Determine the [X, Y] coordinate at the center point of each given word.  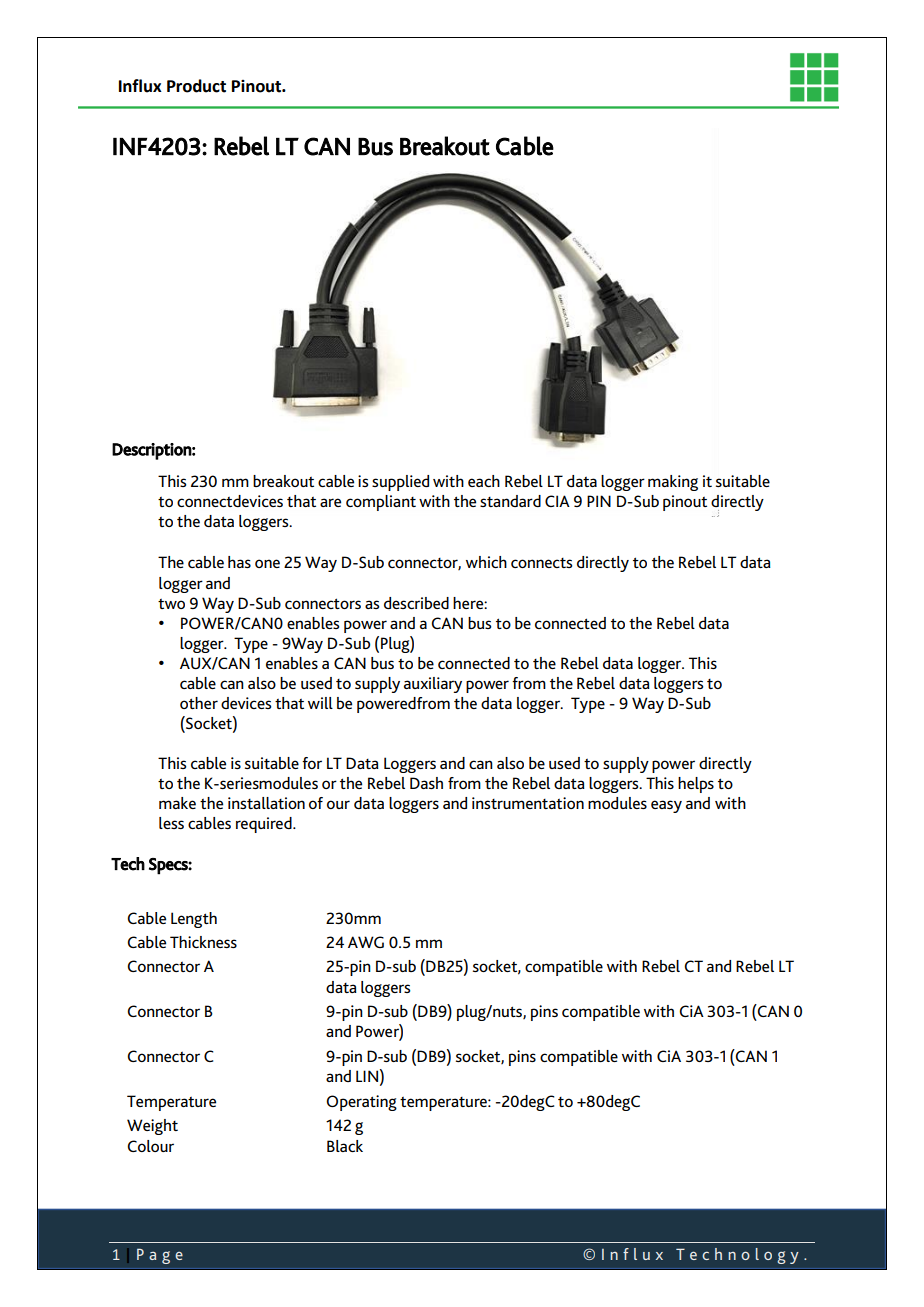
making [673, 483]
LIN [367, 1076]
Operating [361, 1103]
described [416, 603]
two [171, 604]
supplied [400, 483]
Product [196, 86]
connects [541, 563]
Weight [152, 1127]
